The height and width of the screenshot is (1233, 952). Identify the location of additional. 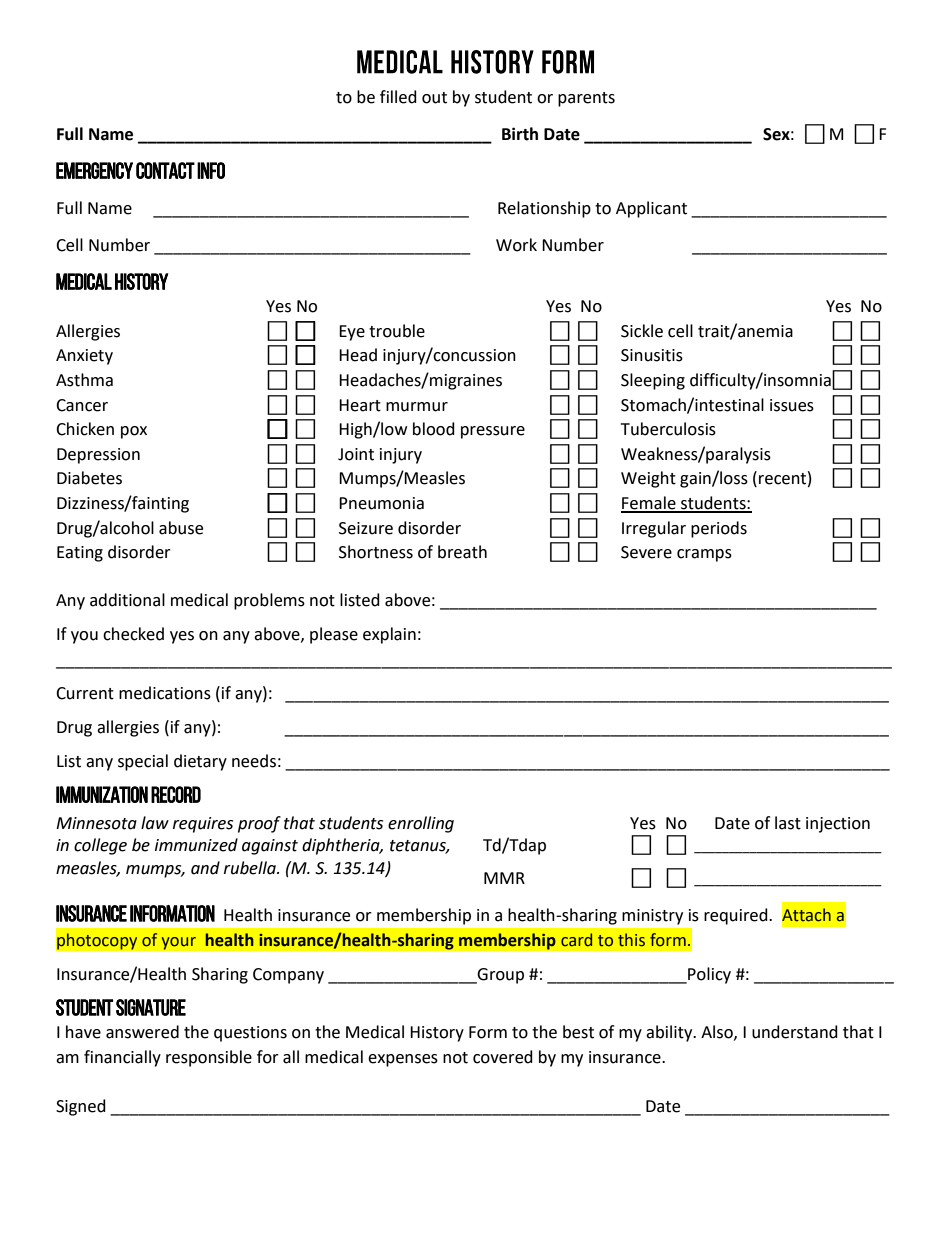
(127, 600).
